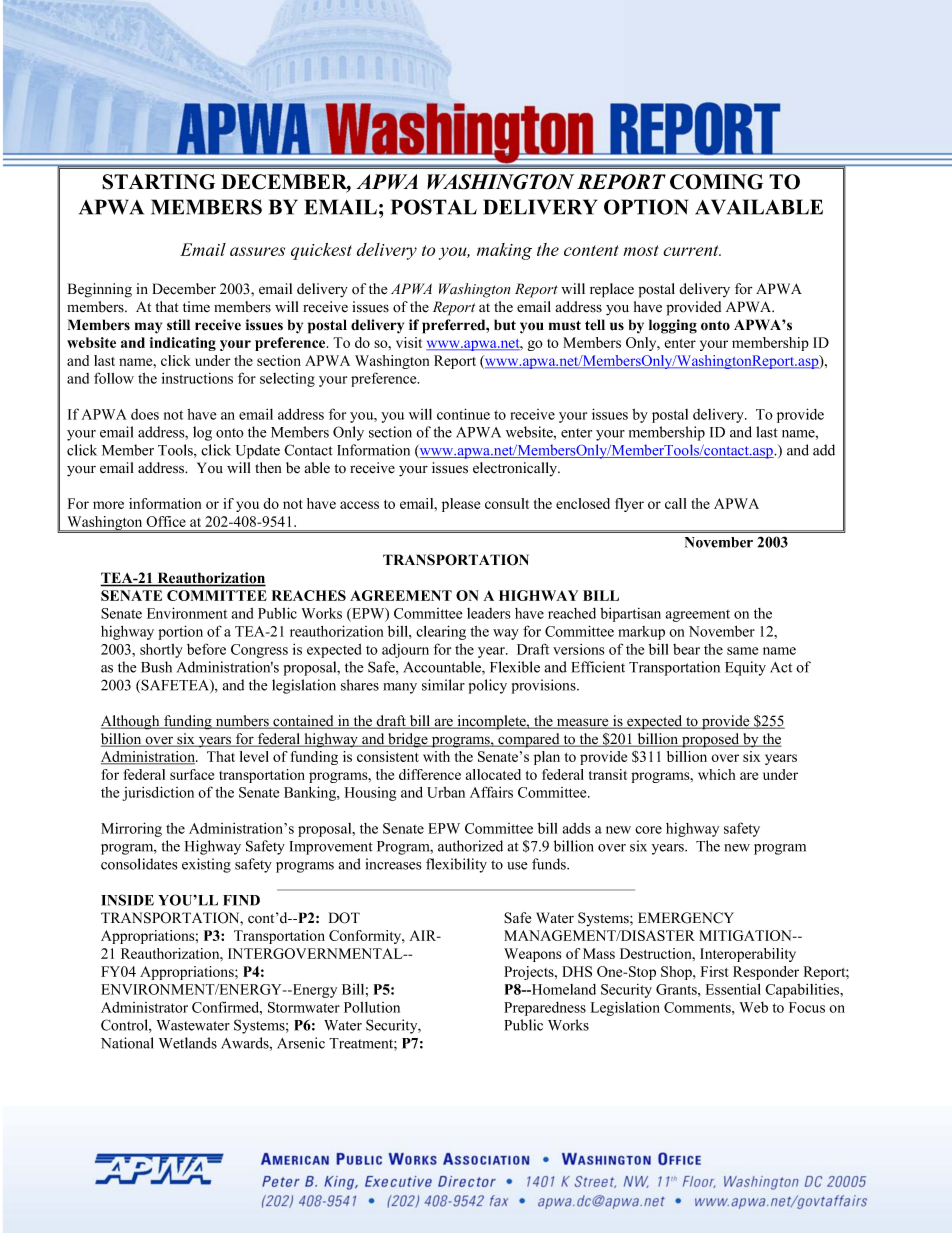 This screenshot has width=952, height=1233. What do you see at coordinates (742, 651) in the screenshot?
I see `same` at bounding box center [742, 651].
